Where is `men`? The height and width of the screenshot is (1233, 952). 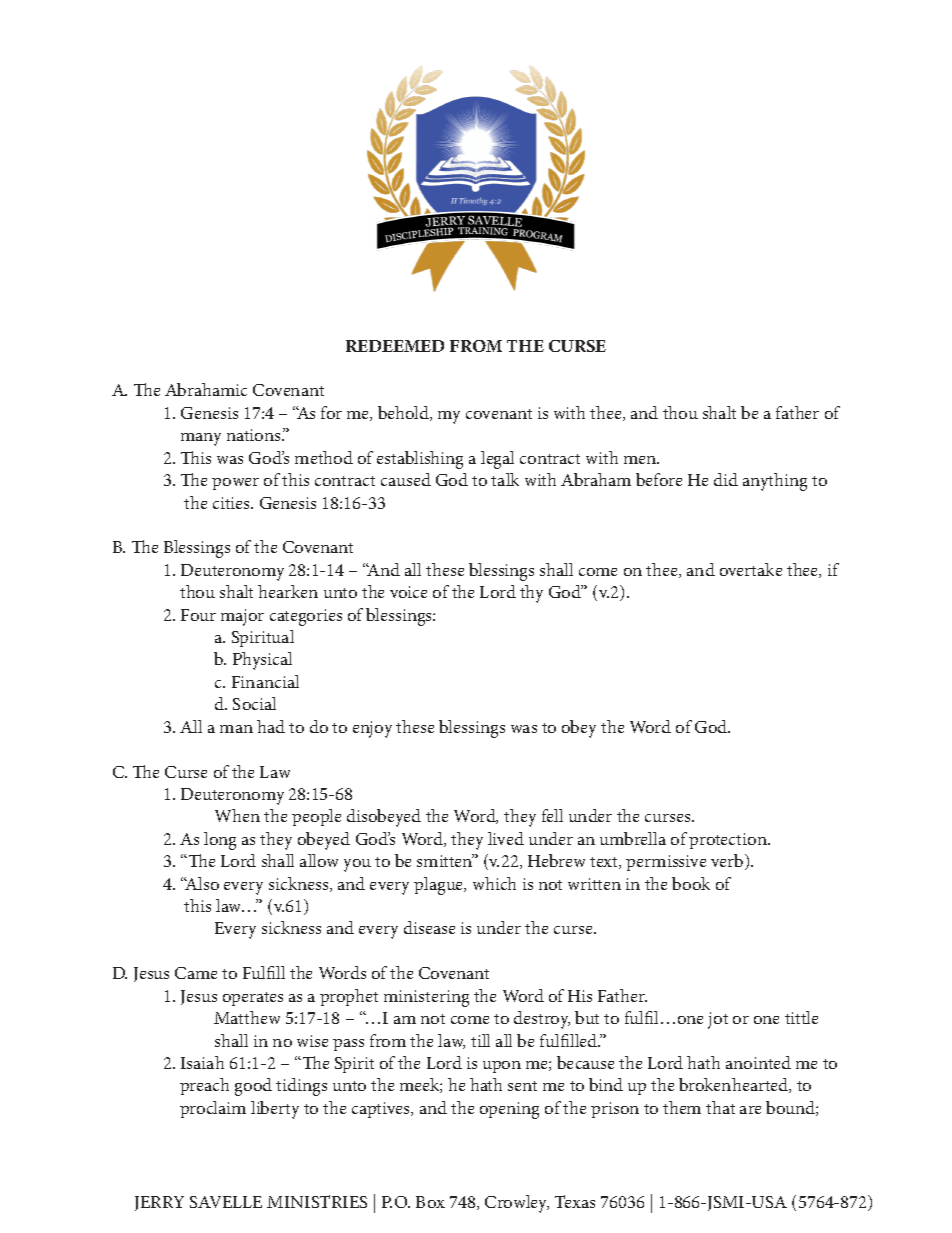
men is located at coordinates (641, 460).
